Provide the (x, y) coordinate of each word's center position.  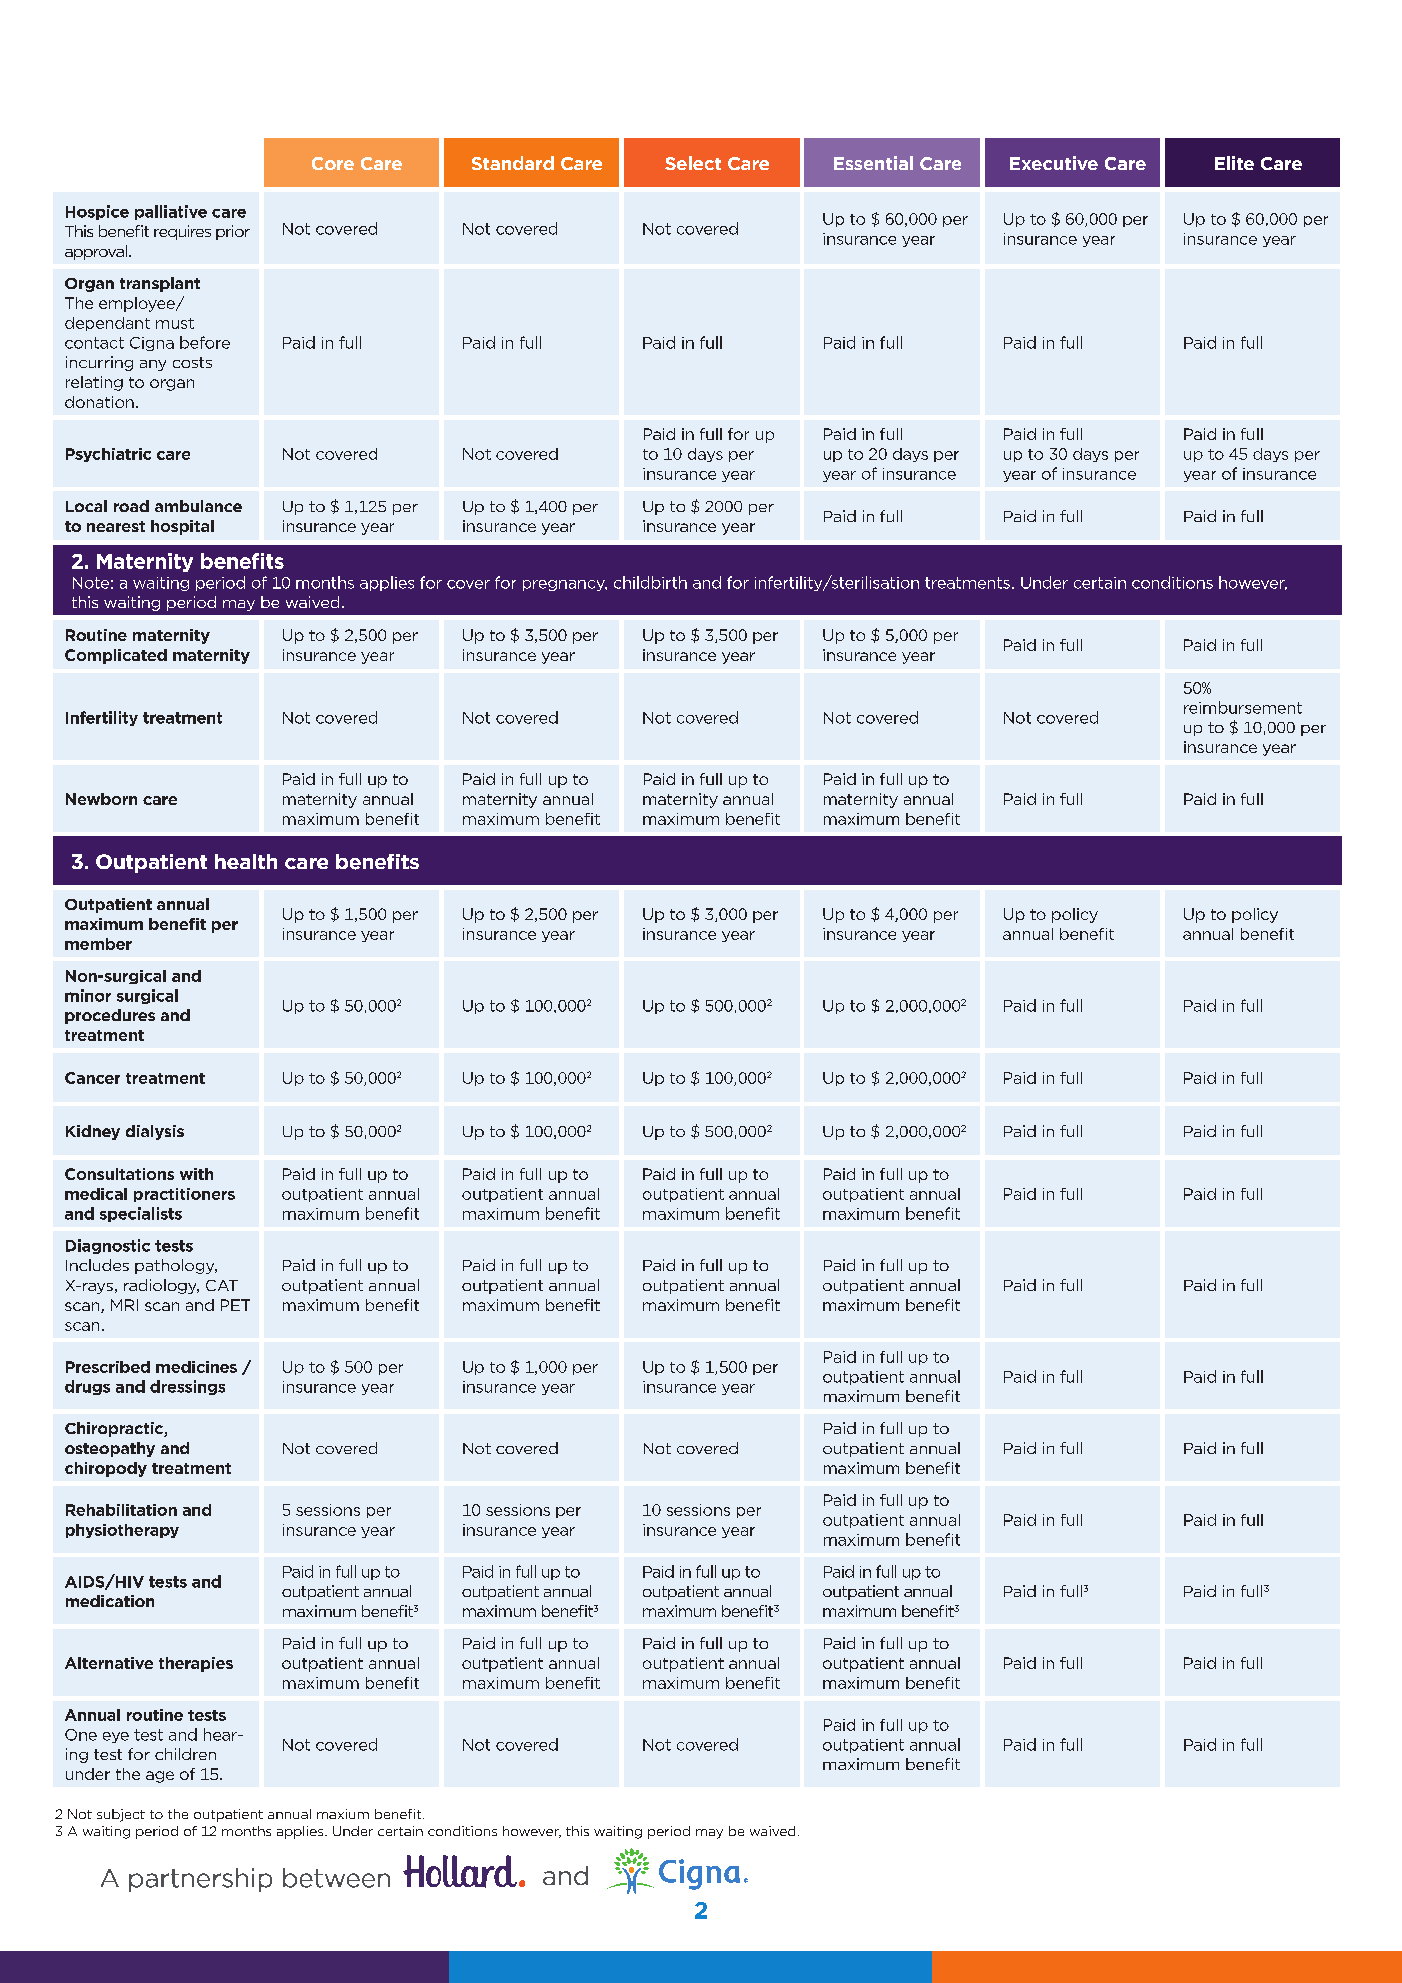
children (185, 1754)
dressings (187, 1387)
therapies (196, 1664)
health (246, 861)
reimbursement (1243, 707)
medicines (196, 1367)
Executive (1054, 163)
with (196, 1174)
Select (693, 163)
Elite (1234, 163)
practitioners (184, 1195)
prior (233, 232)
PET (235, 1305)
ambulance (198, 506)
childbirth (650, 582)
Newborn (101, 799)
